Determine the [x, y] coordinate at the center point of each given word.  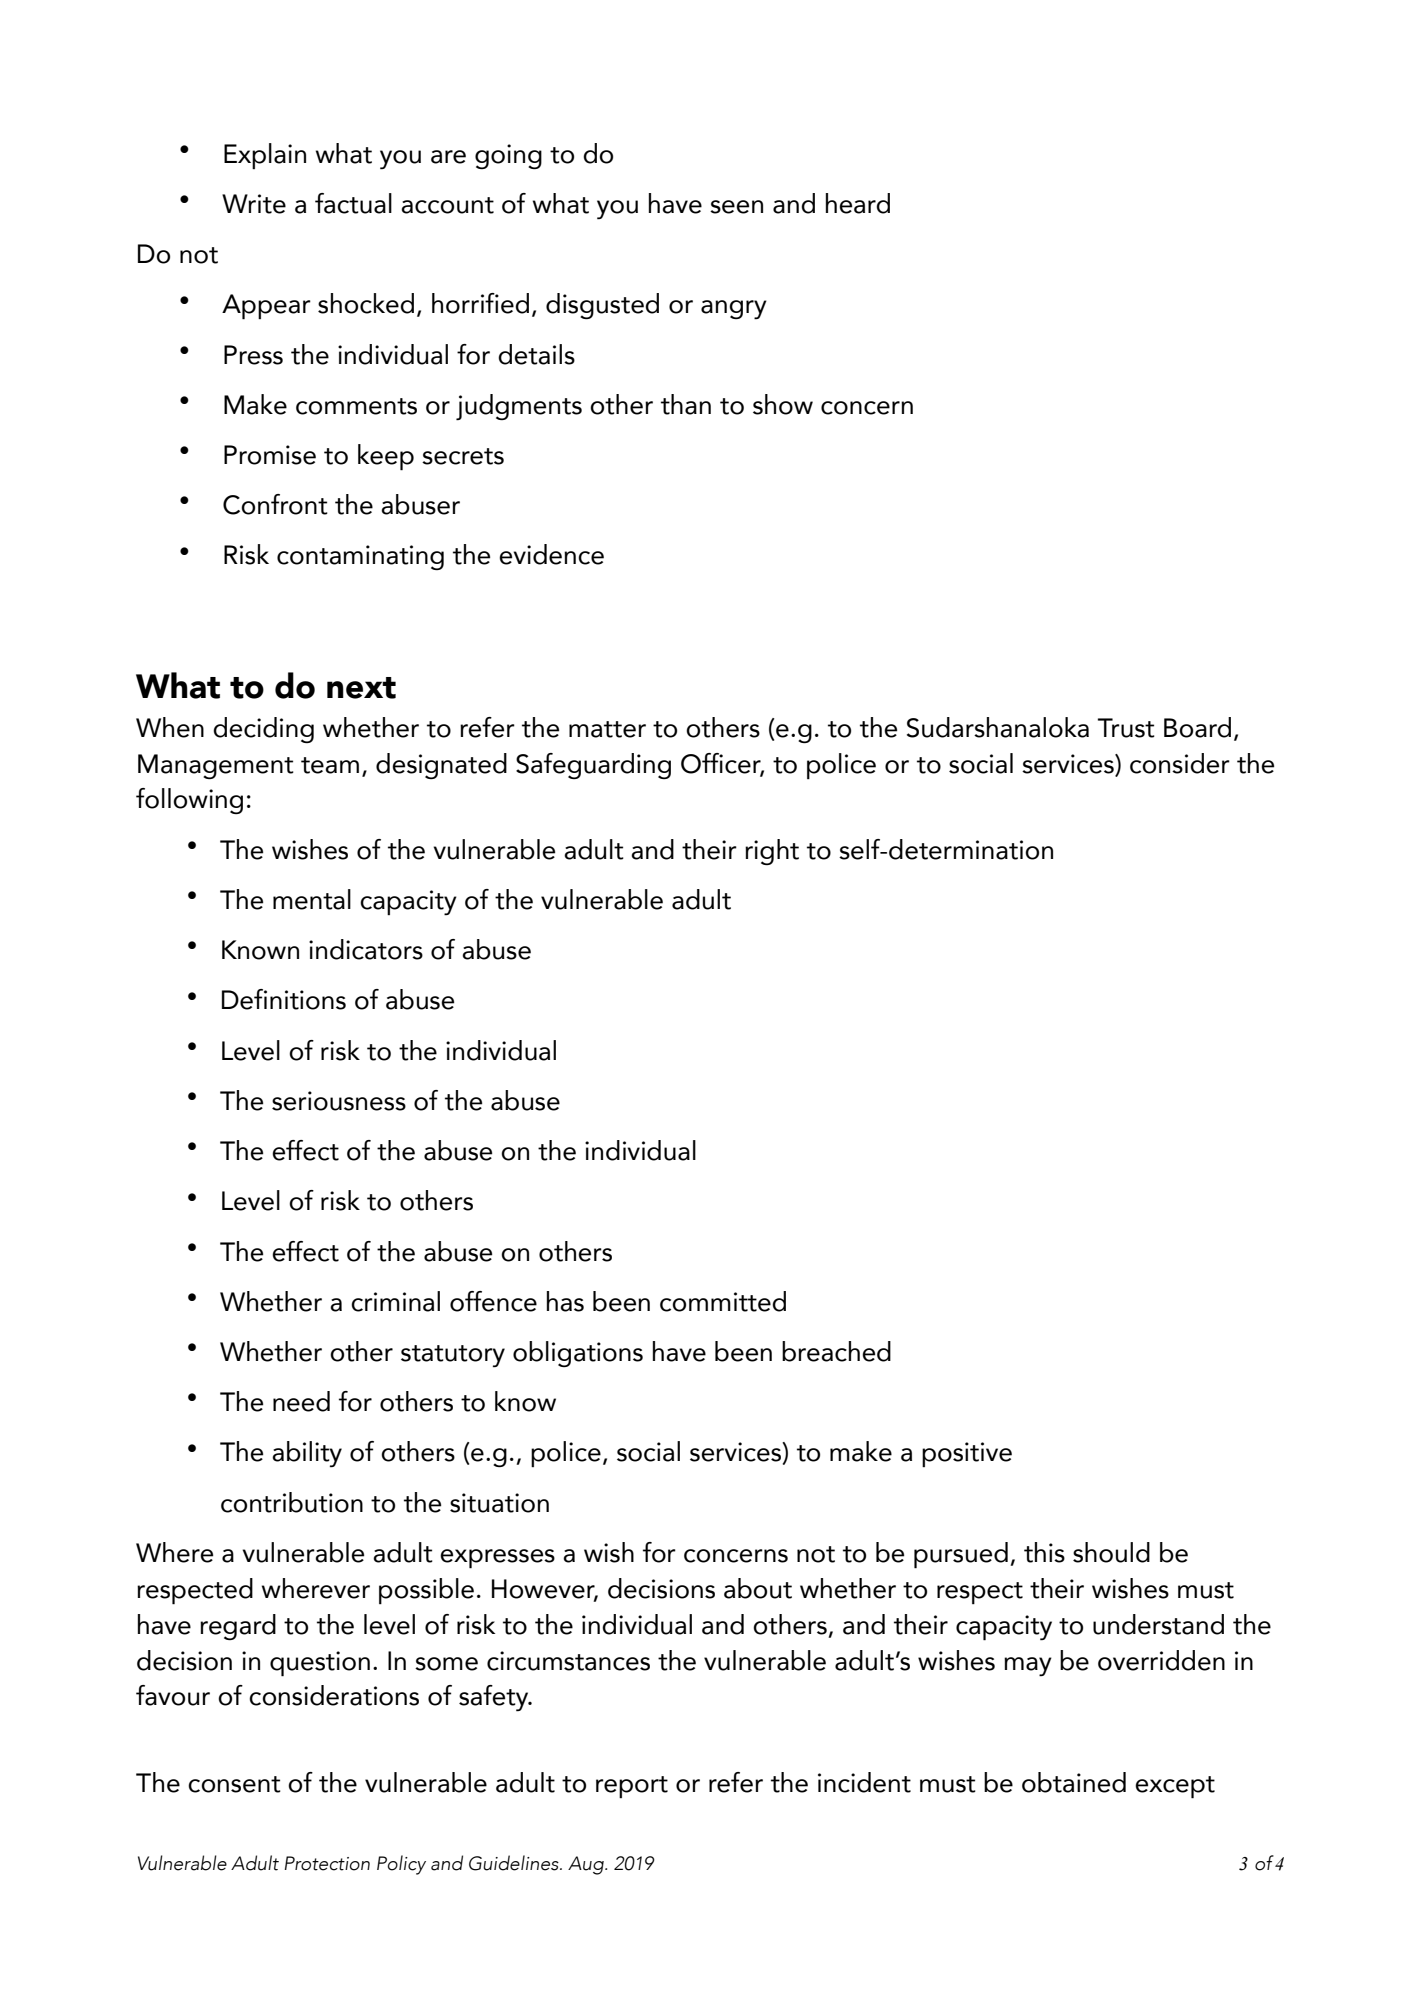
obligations [578, 1354]
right [772, 852]
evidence [551, 554]
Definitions [284, 999]
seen [736, 207]
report [632, 1787]
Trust [1126, 728]
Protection [327, 1863]
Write [254, 204]
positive [967, 1454]
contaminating [360, 557]
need [301, 1401]
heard [858, 203]
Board [1197, 727]
